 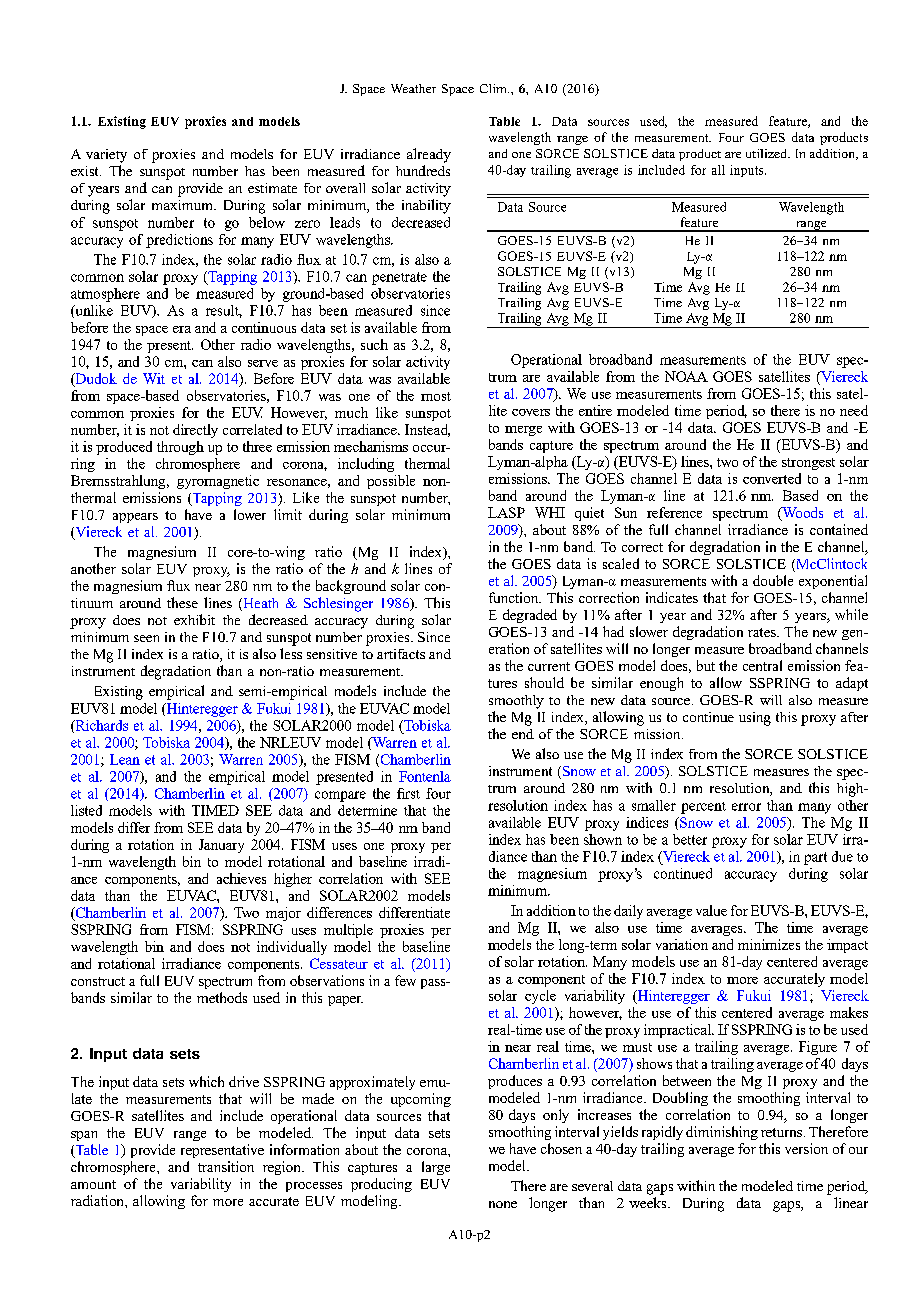 What do you see at coordinates (423, 170) in the screenshot?
I see `hundreds` at bounding box center [423, 170].
